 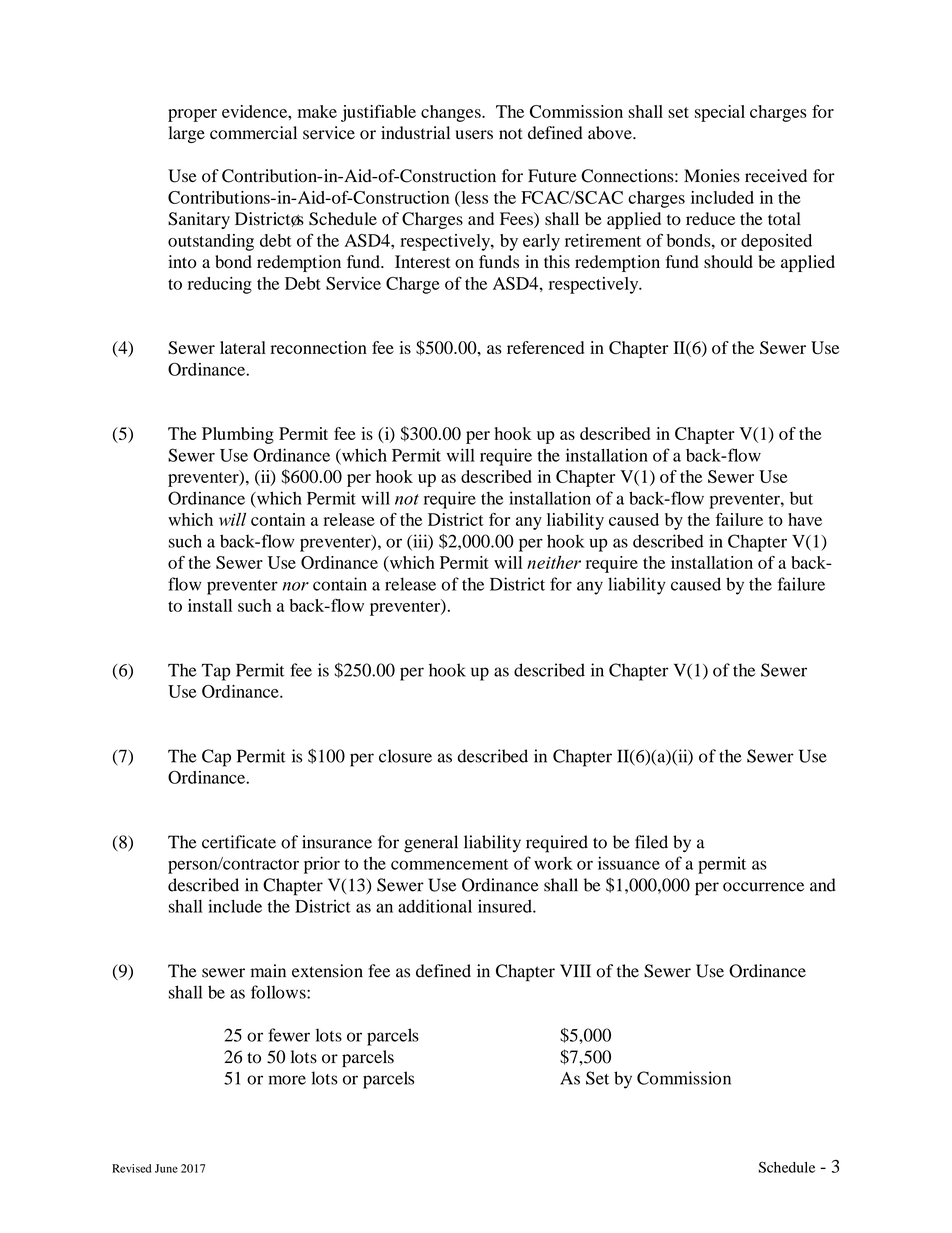 What do you see at coordinates (474, 135) in the image?
I see `users` at bounding box center [474, 135].
